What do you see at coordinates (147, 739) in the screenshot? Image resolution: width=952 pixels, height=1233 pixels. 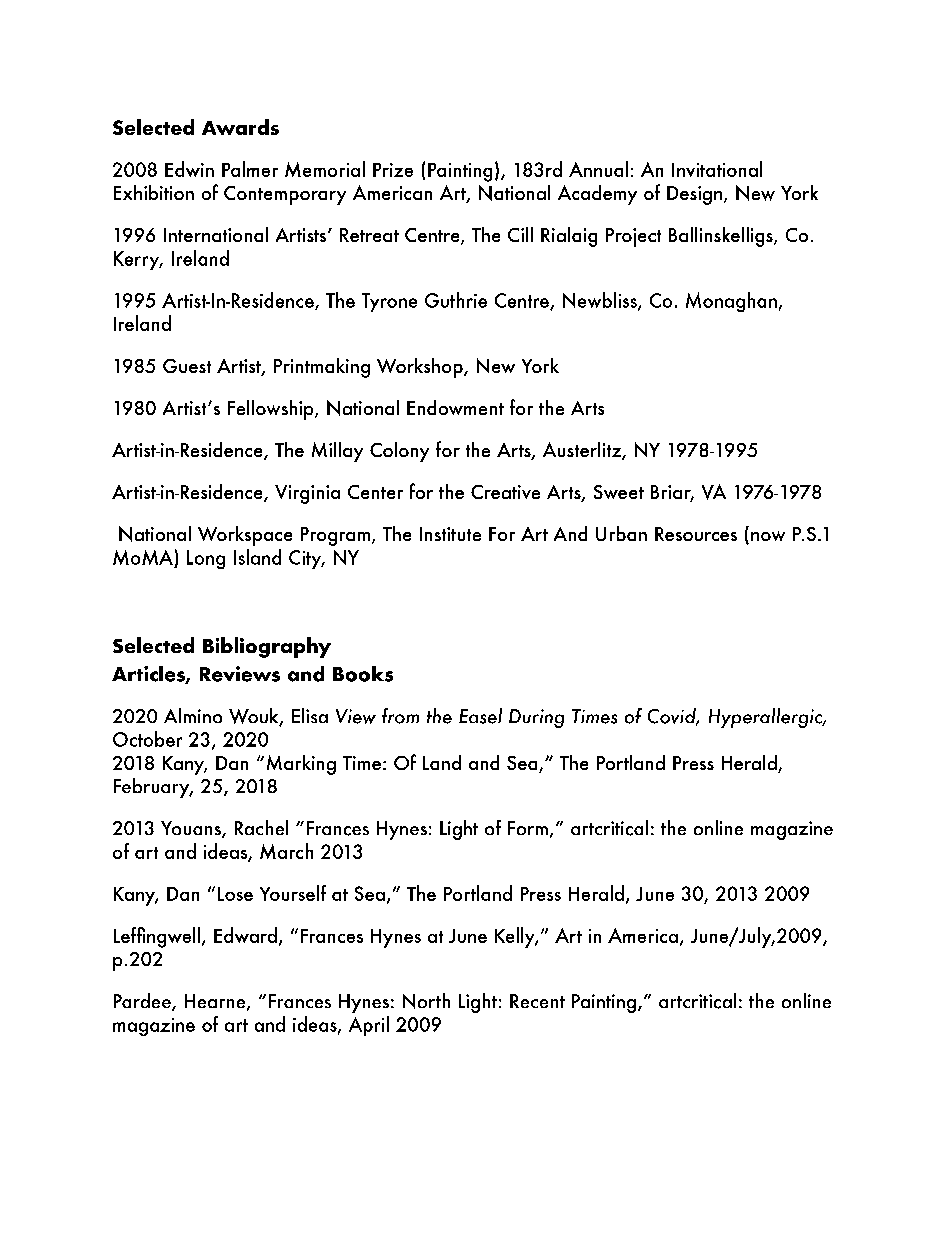 I see `October` at bounding box center [147, 739].
